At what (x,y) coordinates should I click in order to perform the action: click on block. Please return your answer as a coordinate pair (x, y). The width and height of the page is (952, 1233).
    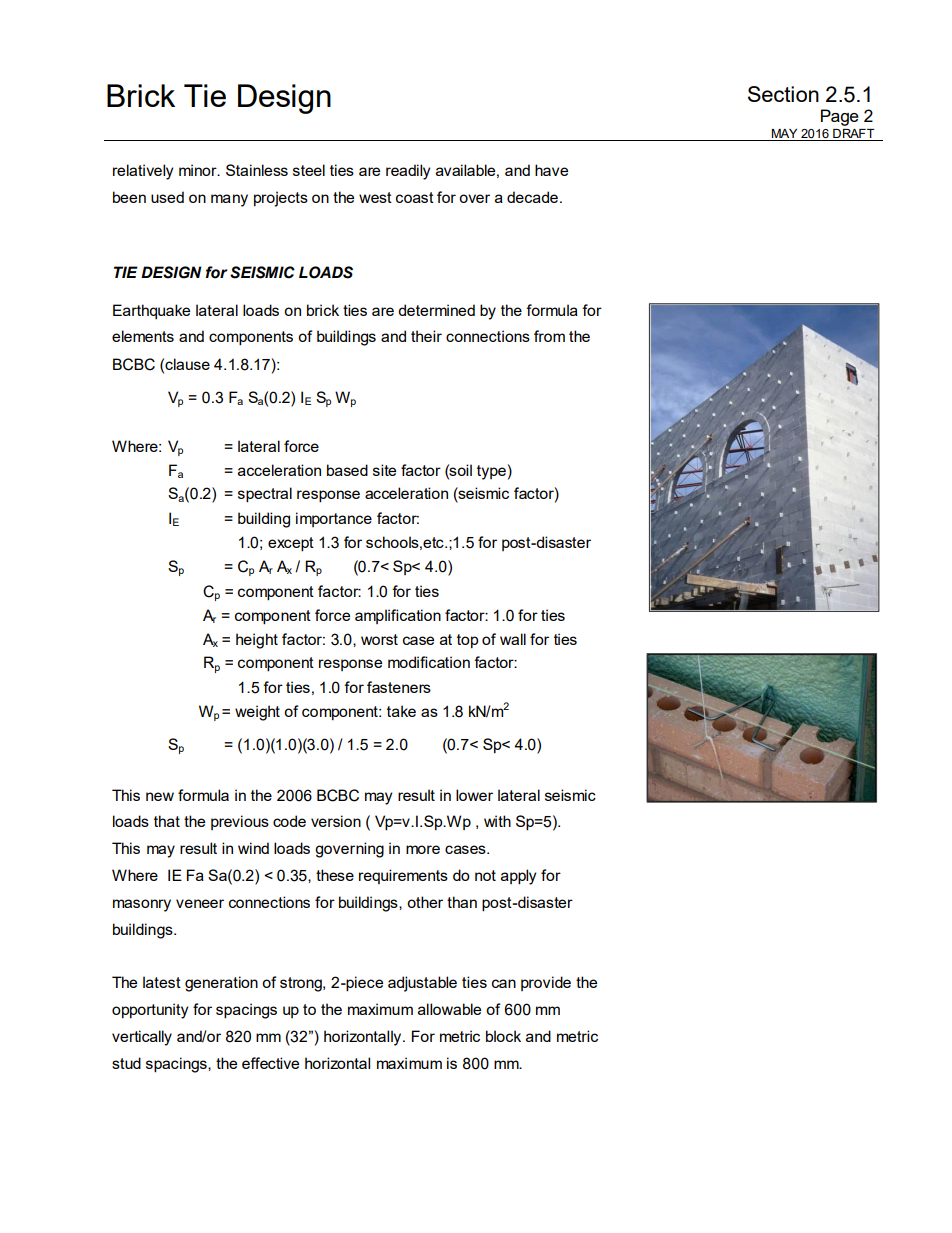
    Looking at the image, I should click on (503, 1036).
